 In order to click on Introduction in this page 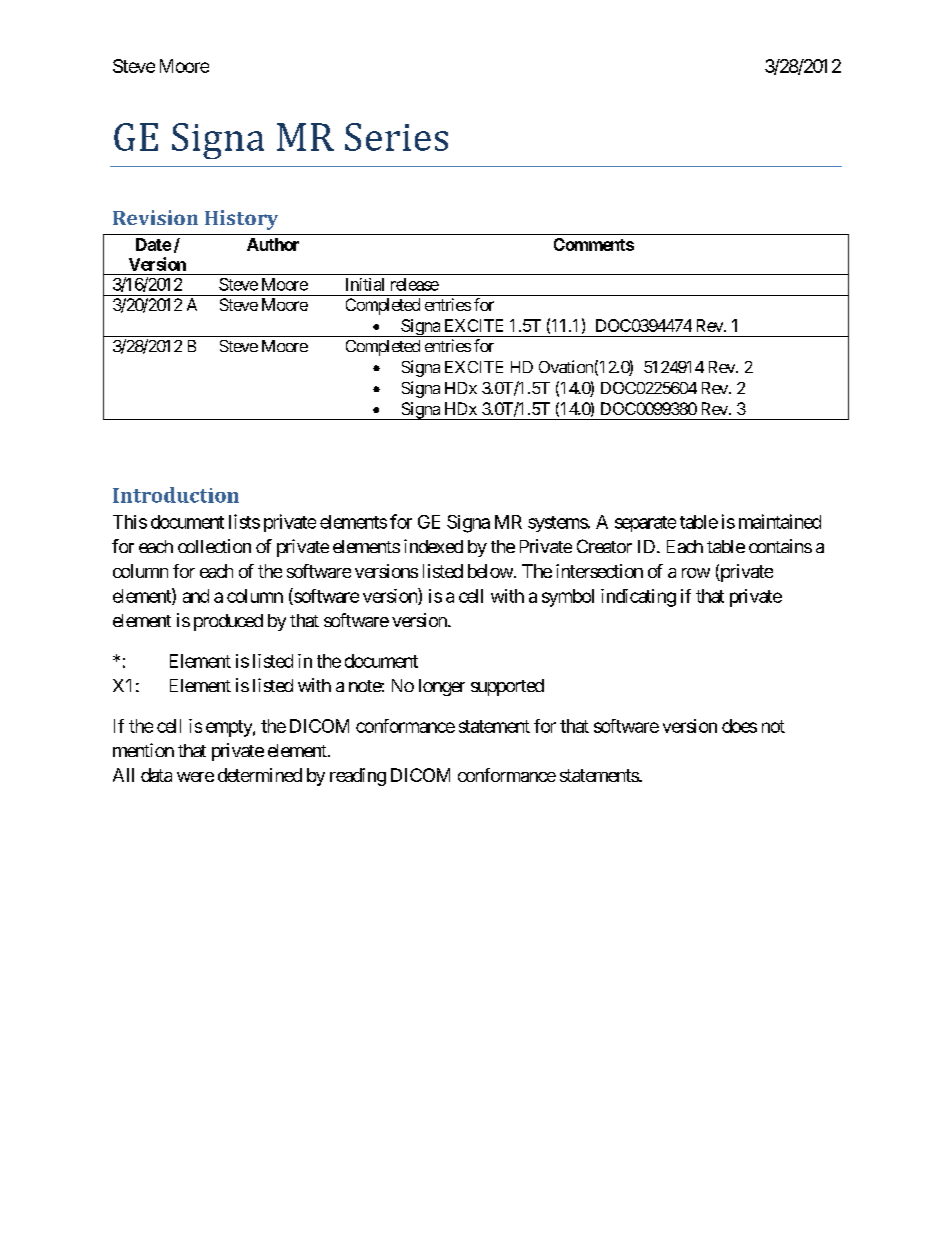, I will do `click(176, 495)`.
